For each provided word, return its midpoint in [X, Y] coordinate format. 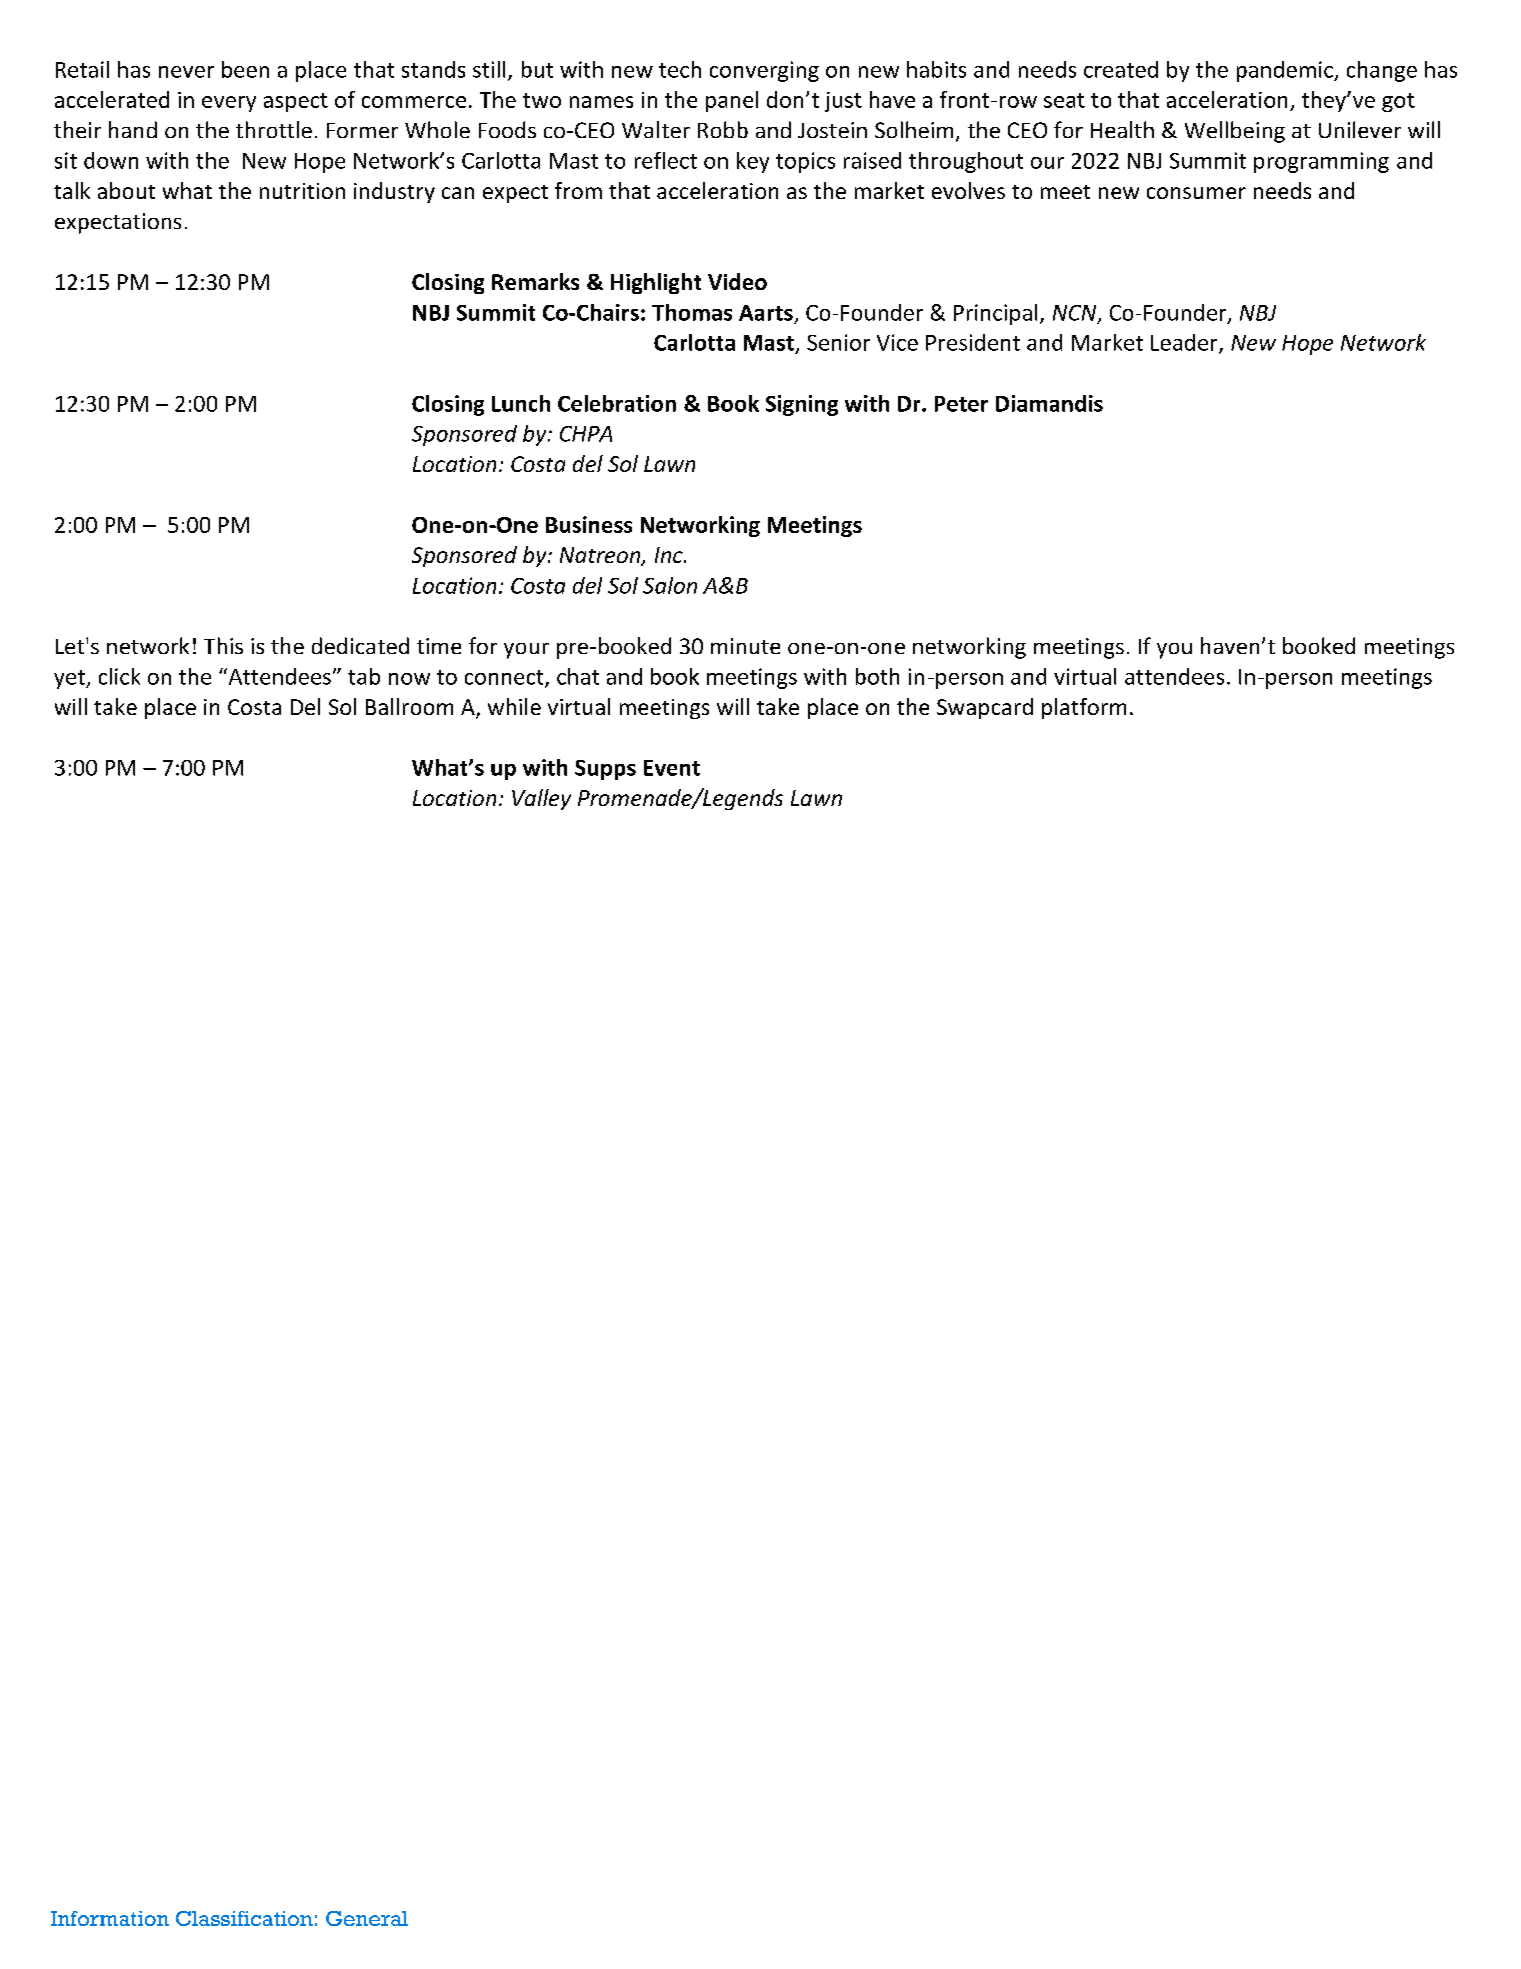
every [229, 104]
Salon [670, 585]
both [877, 676]
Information [110, 1918]
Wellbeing [1235, 132]
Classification [244, 1918]
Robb [723, 129]
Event [672, 768]
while [514, 706]
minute [745, 646]
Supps [605, 770]
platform [1084, 708]
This [223, 645]
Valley [541, 799]
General [367, 1918]
